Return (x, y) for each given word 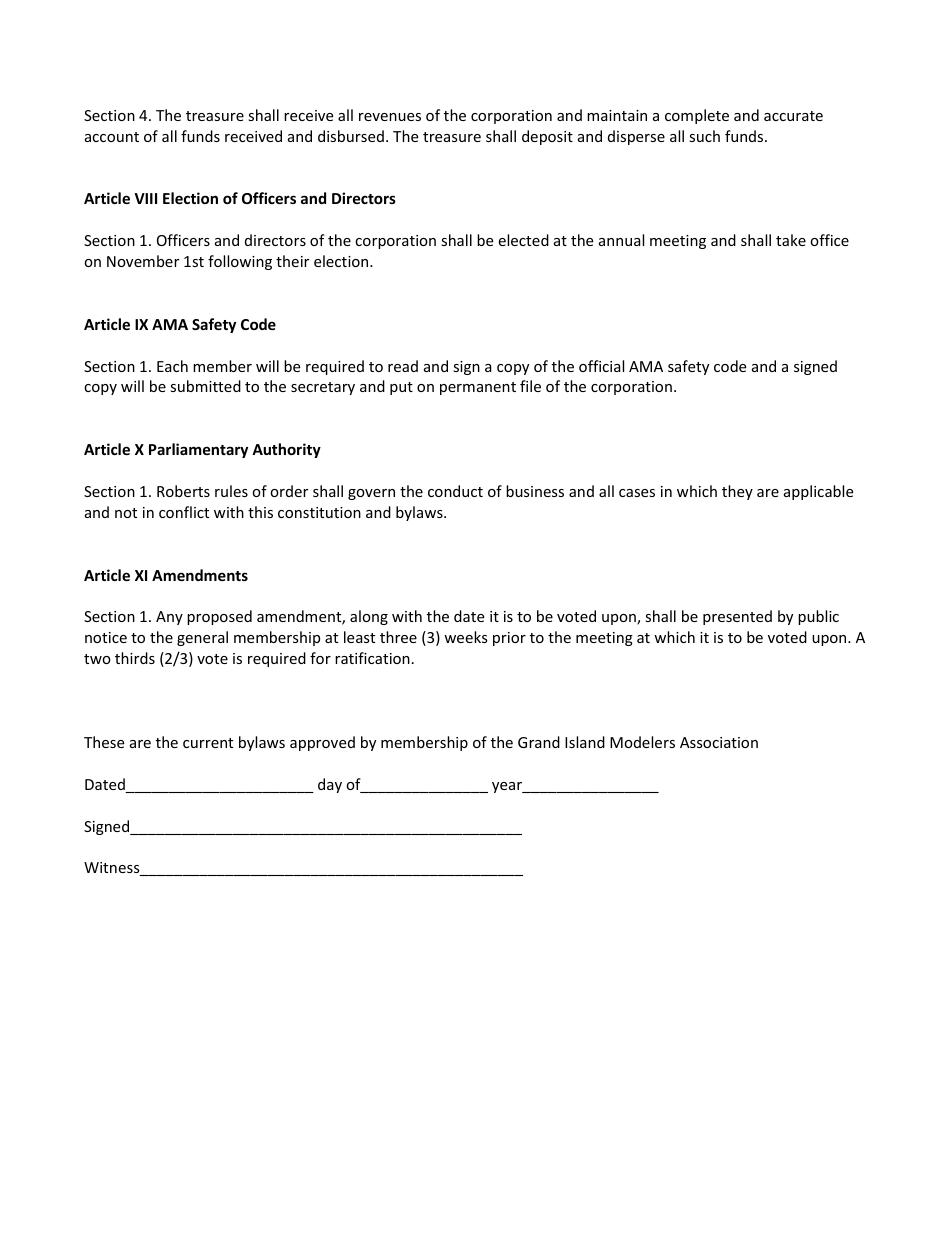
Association (719, 742)
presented (737, 617)
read (403, 366)
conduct (455, 491)
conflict (184, 512)
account (112, 137)
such (704, 136)
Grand (539, 742)
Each (172, 366)
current (208, 743)
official (601, 366)
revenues (390, 117)
